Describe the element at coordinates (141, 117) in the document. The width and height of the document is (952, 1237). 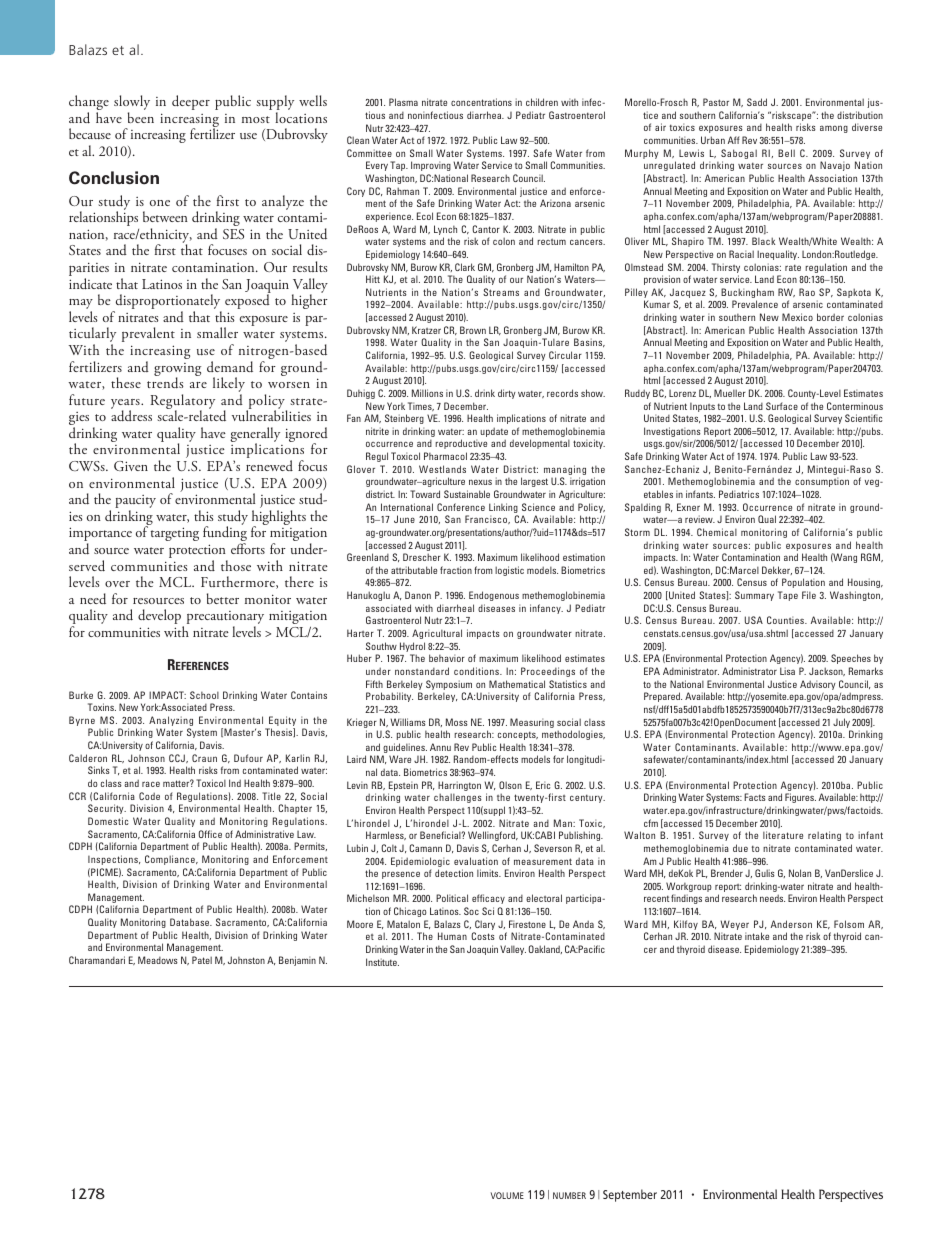
I see `been` at that location.
